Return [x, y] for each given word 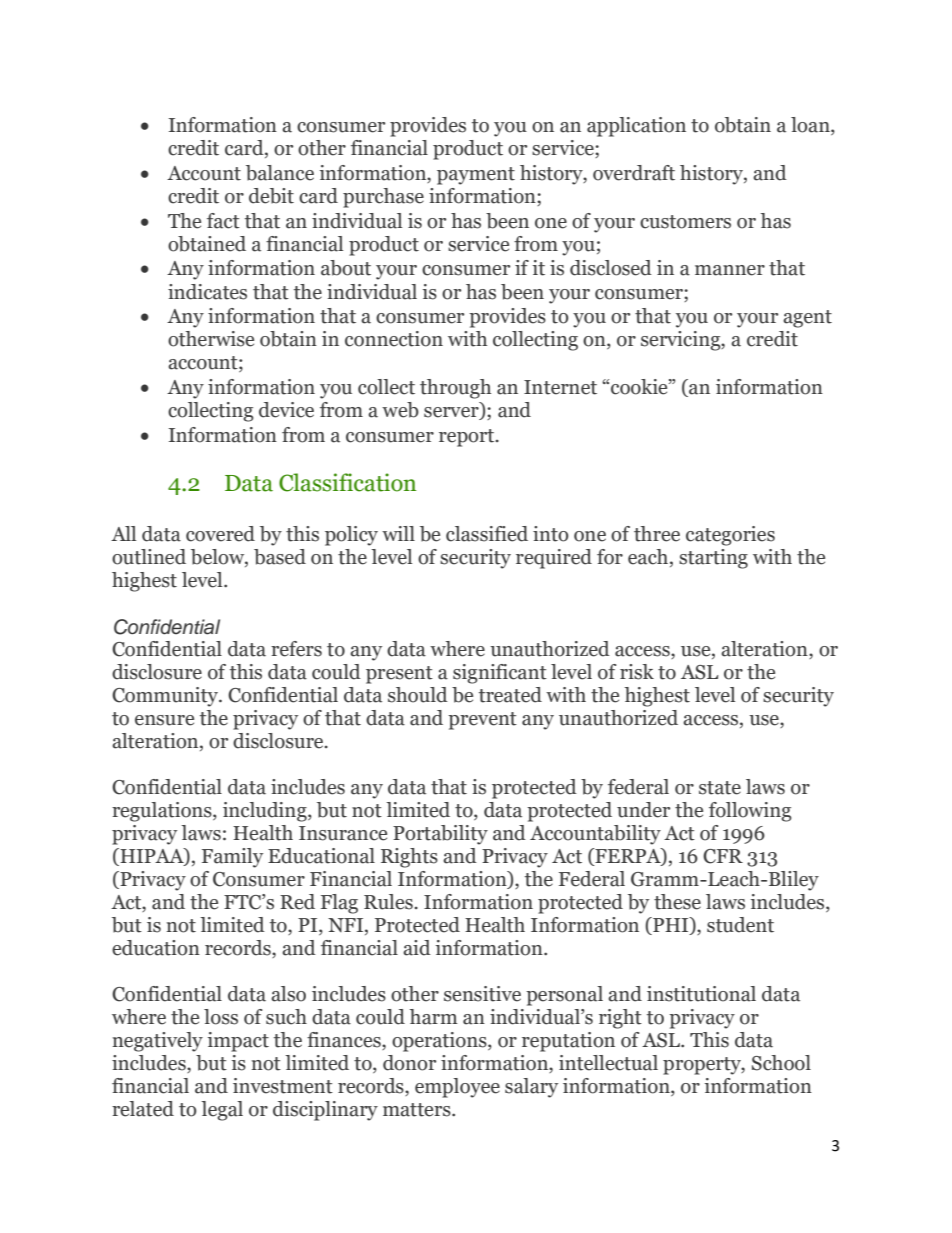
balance [280, 173]
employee [457, 1088]
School [781, 1063]
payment [476, 176]
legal [222, 1111]
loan [811, 126]
